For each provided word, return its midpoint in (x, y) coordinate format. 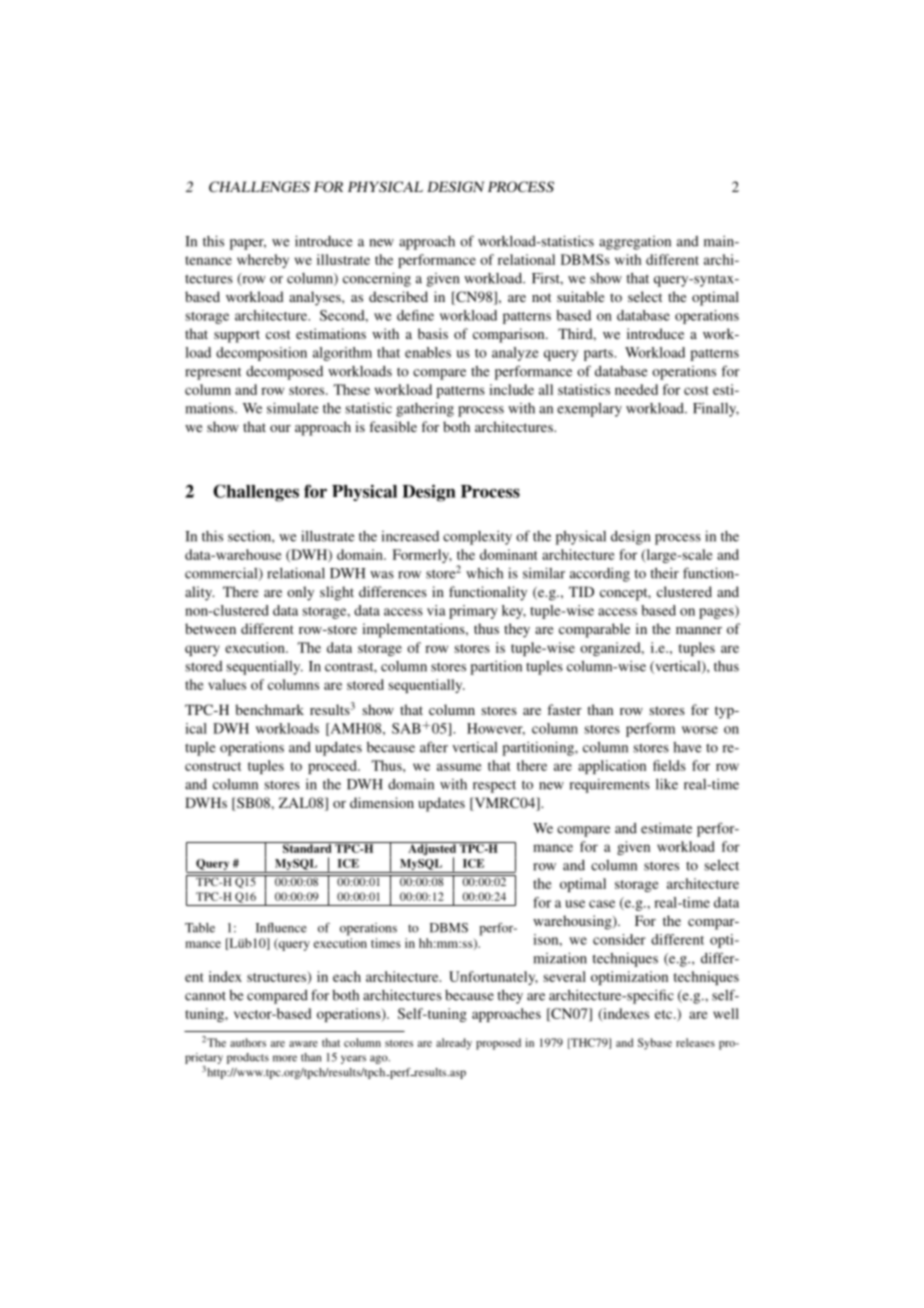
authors (248, 1042)
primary (473, 612)
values (227, 684)
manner (699, 630)
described (398, 296)
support (237, 336)
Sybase (655, 1044)
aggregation (635, 243)
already (454, 1044)
